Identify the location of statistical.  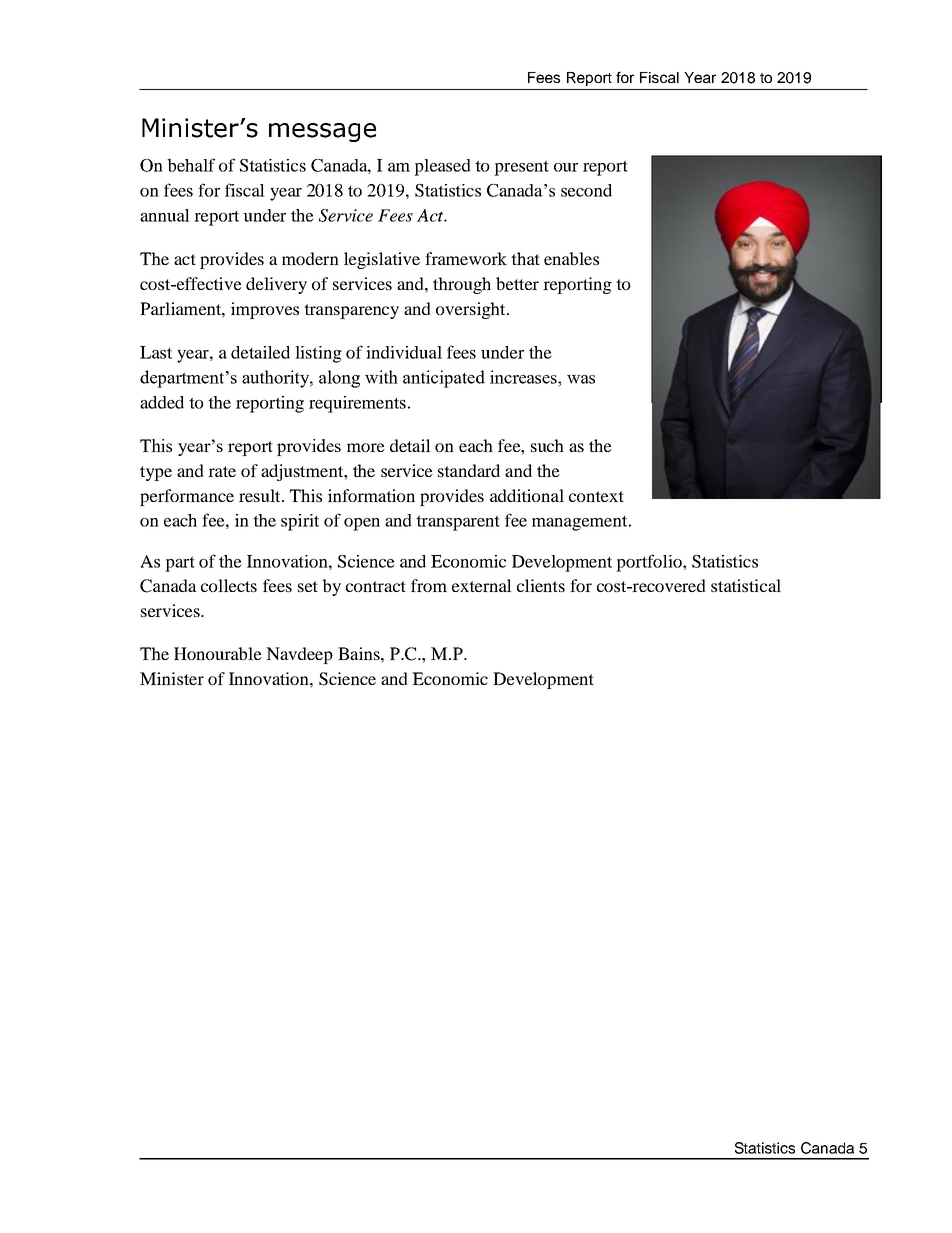
(746, 585).
